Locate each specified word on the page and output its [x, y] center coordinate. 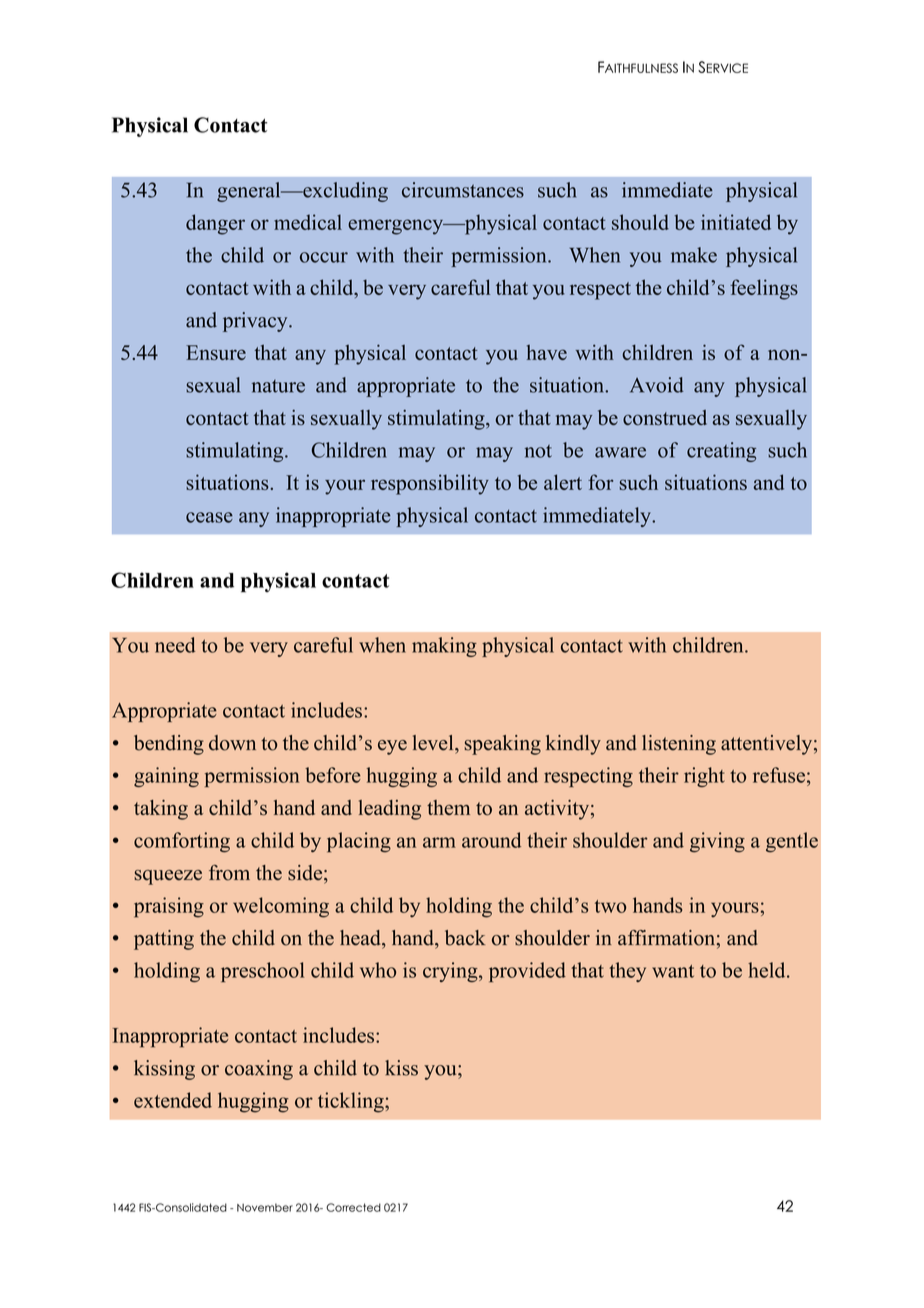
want [673, 971]
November [265, 1207]
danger [215, 224]
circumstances [463, 190]
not [538, 451]
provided [527, 972]
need [175, 645]
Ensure [216, 352]
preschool [263, 972]
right [704, 777]
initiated [736, 222]
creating [721, 452]
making [444, 647]
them [448, 807]
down [232, 743]
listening [679, 745]
